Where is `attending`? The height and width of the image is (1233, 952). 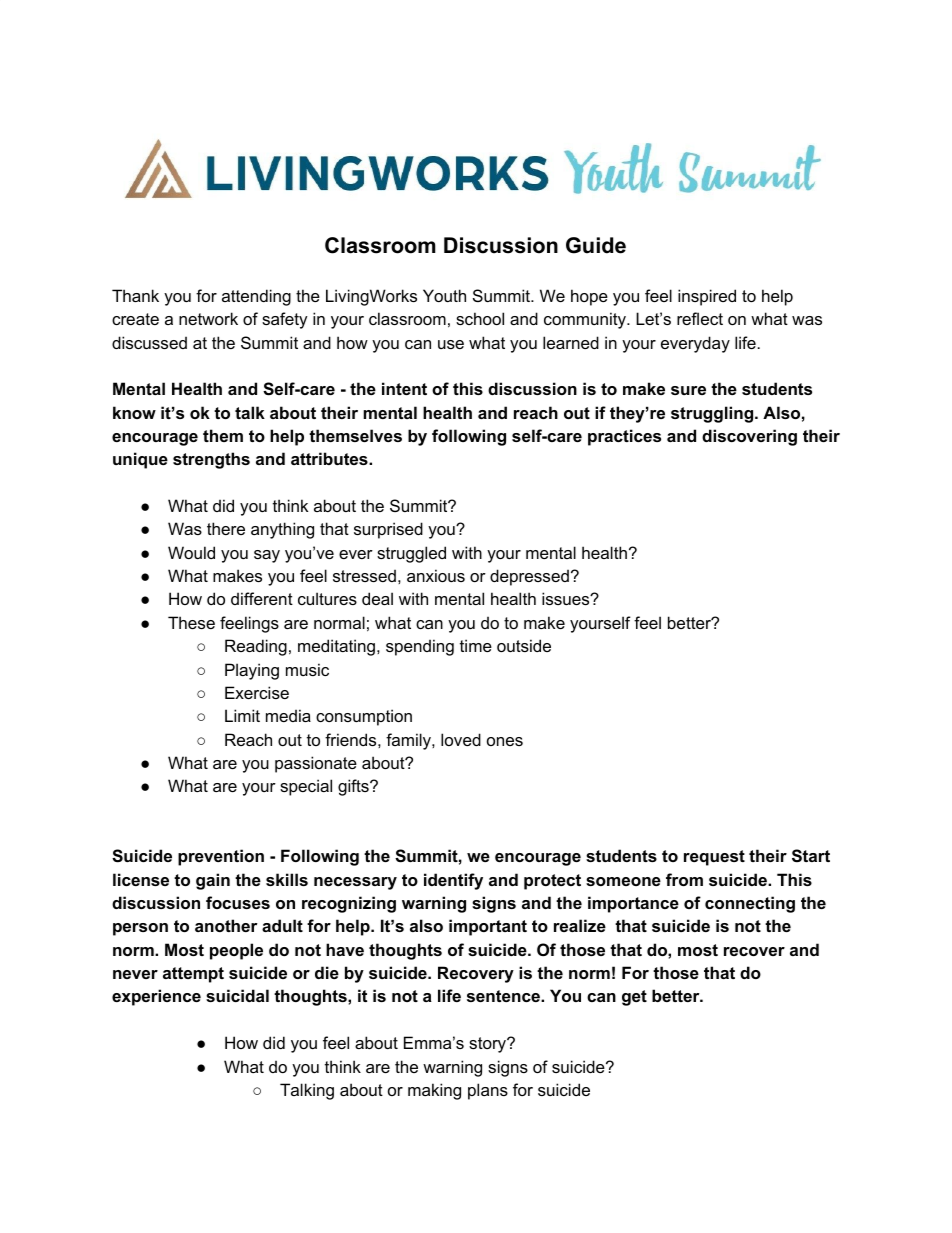
attending is located at coordinates (256, 297).
